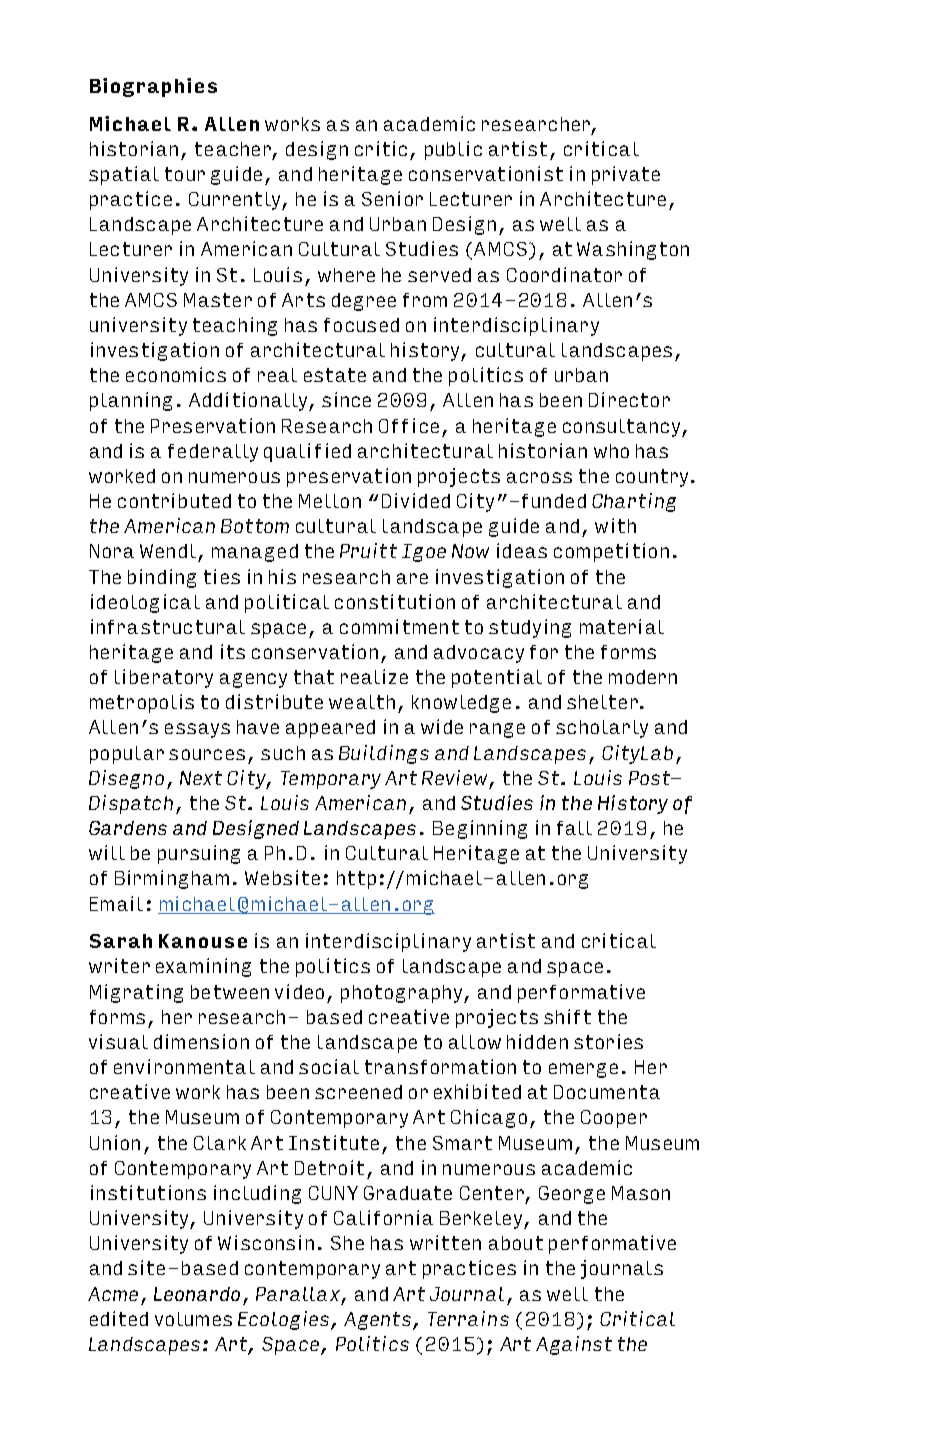 Image resolution: width=947 pixels, height=1441 pixels. I want to click on private, so click(626, 175).
